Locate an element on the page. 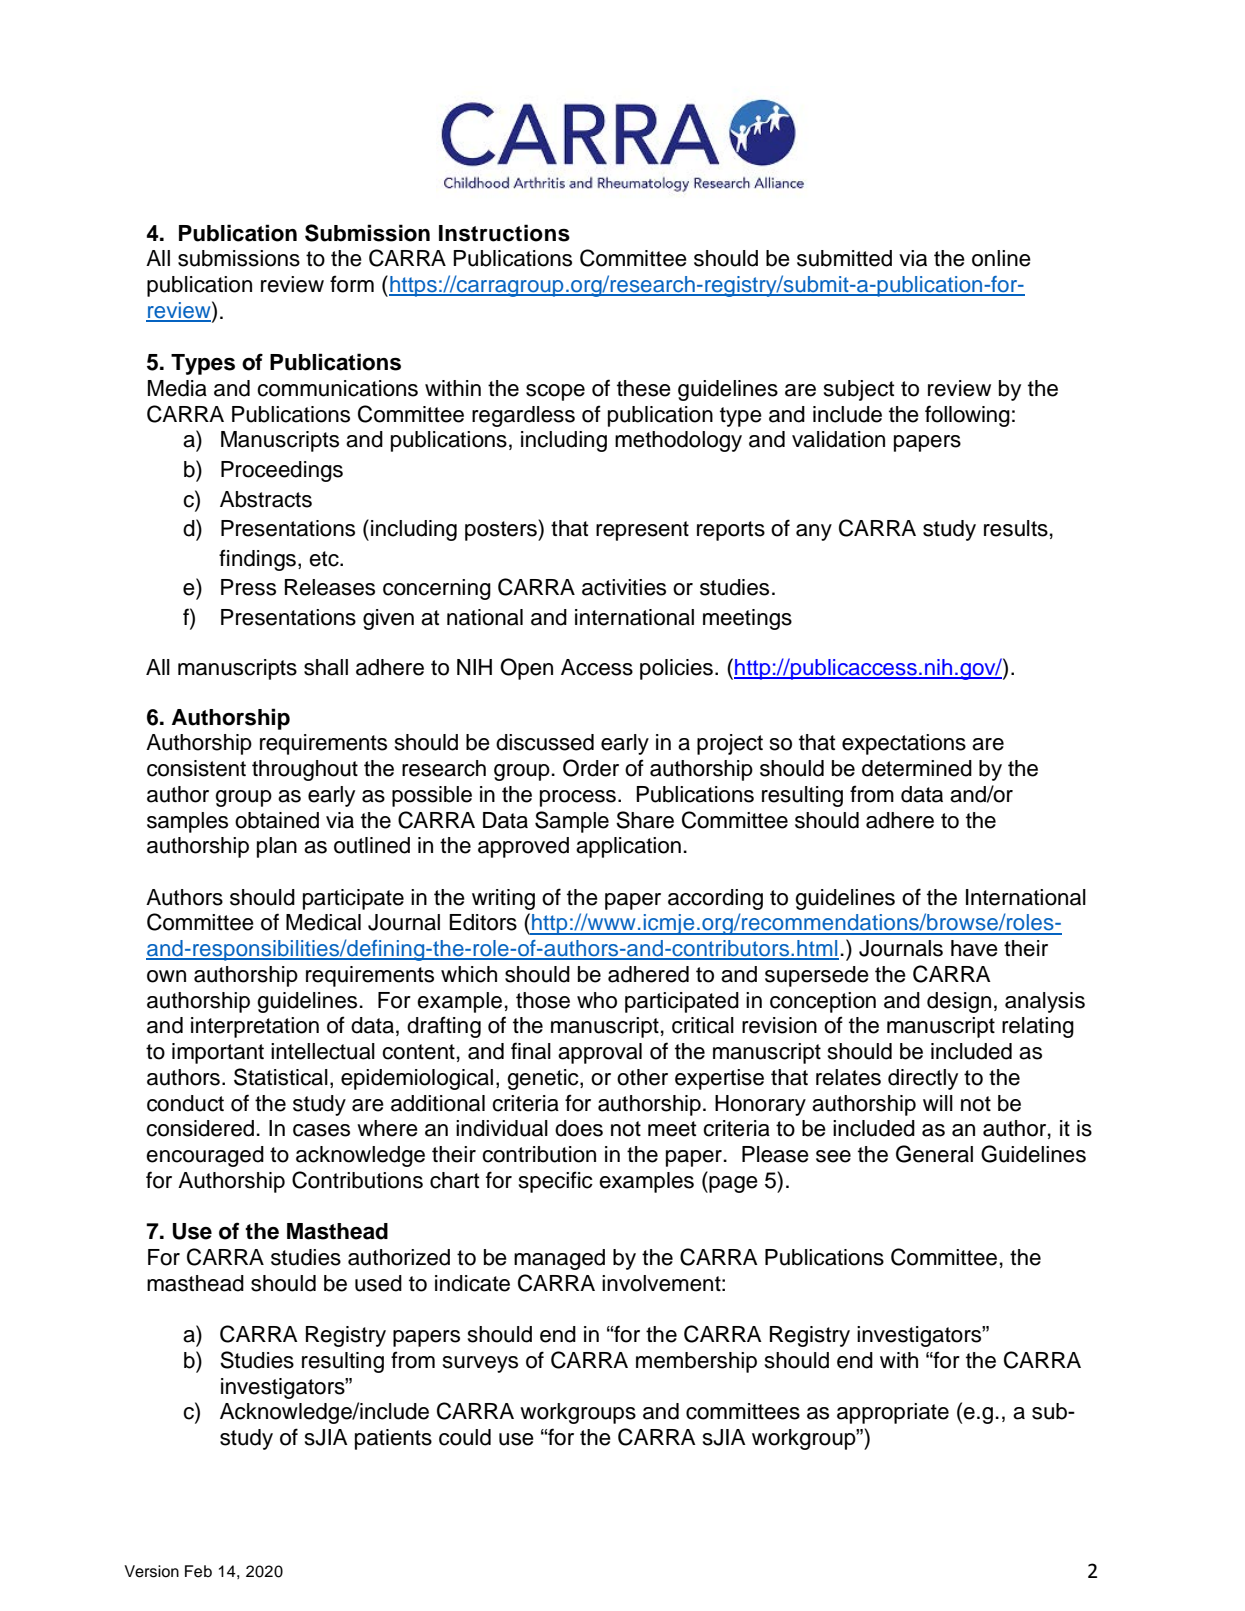 This image has width=1245, height=1611. form is located at coordinates (352, 284).
